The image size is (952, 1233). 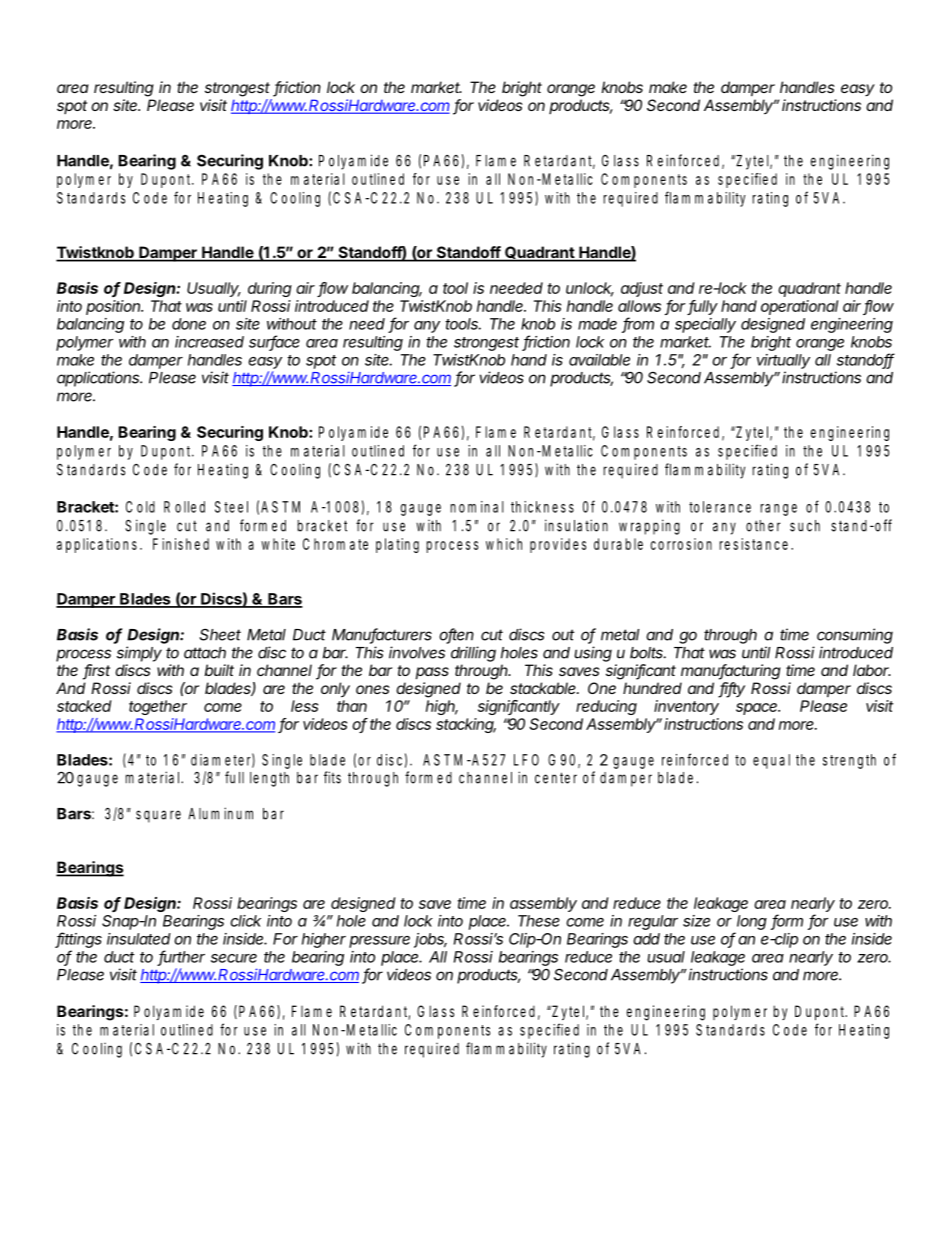 What do you see at coordinates (189, 324) in the image?
I see `done` at bounding box center [189, 324].
